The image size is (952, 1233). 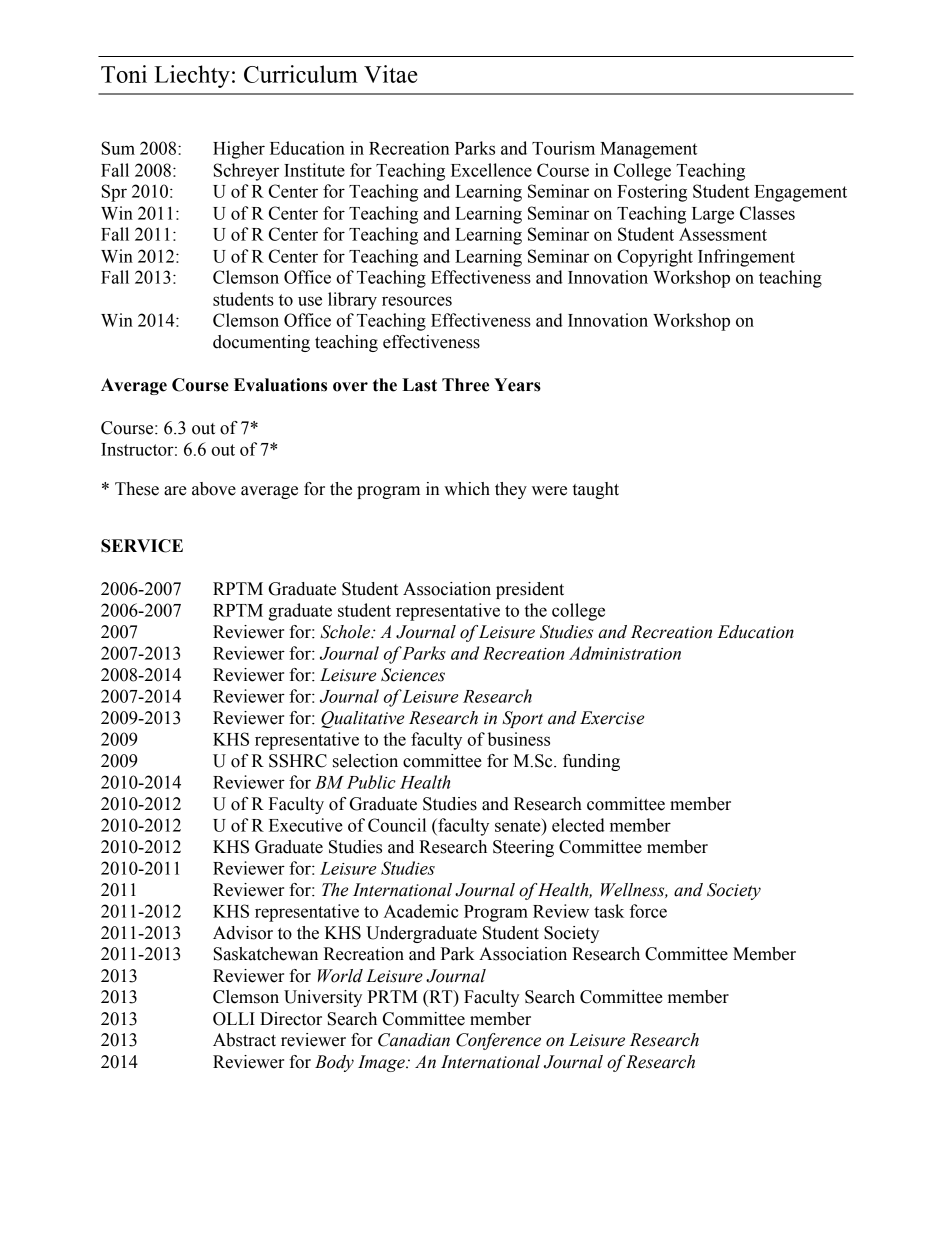 I want to click on president, so click(x=530, y=590).
